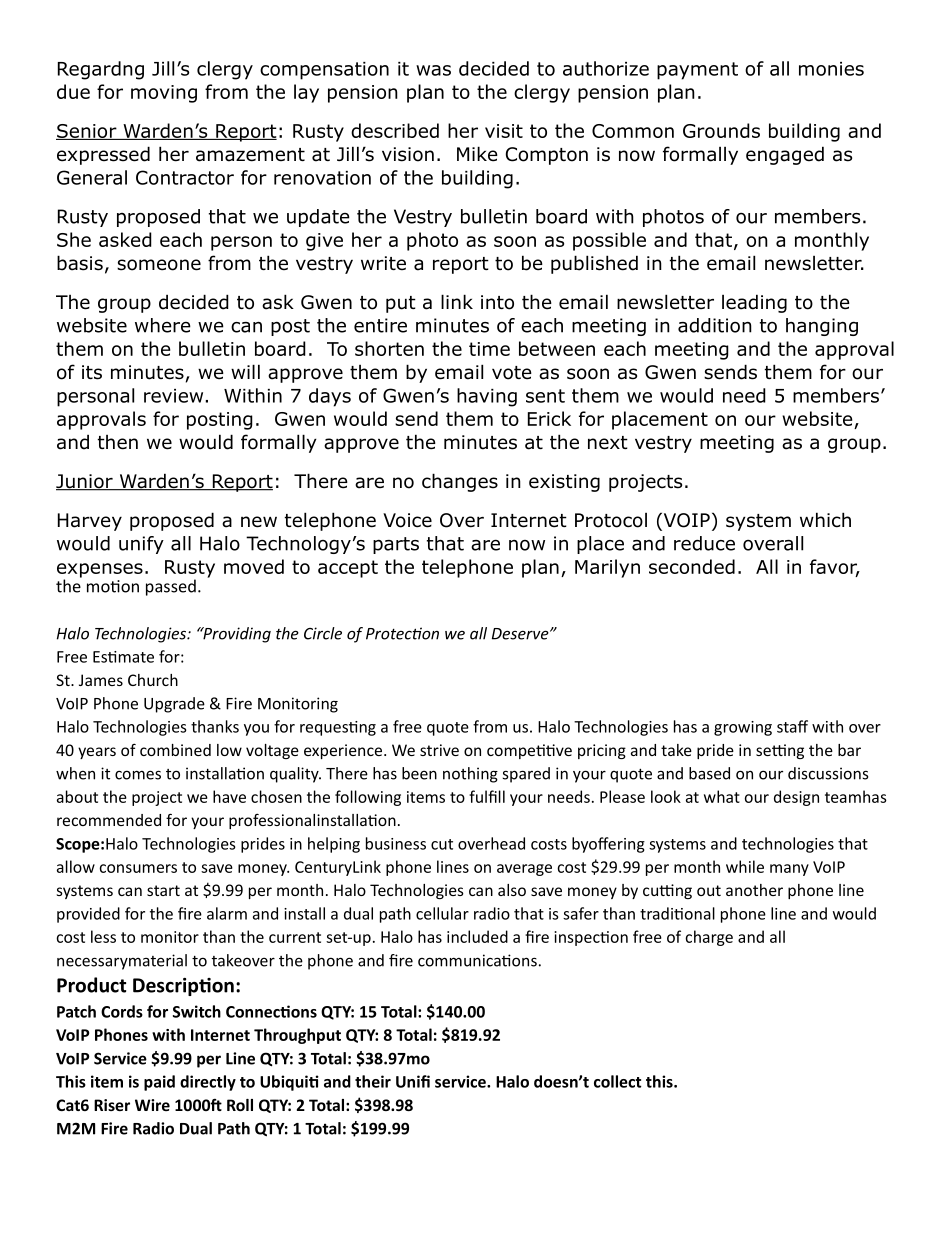 This screenshot has width=952, height=1233. I want to click on paid, so click(159, 1083).
